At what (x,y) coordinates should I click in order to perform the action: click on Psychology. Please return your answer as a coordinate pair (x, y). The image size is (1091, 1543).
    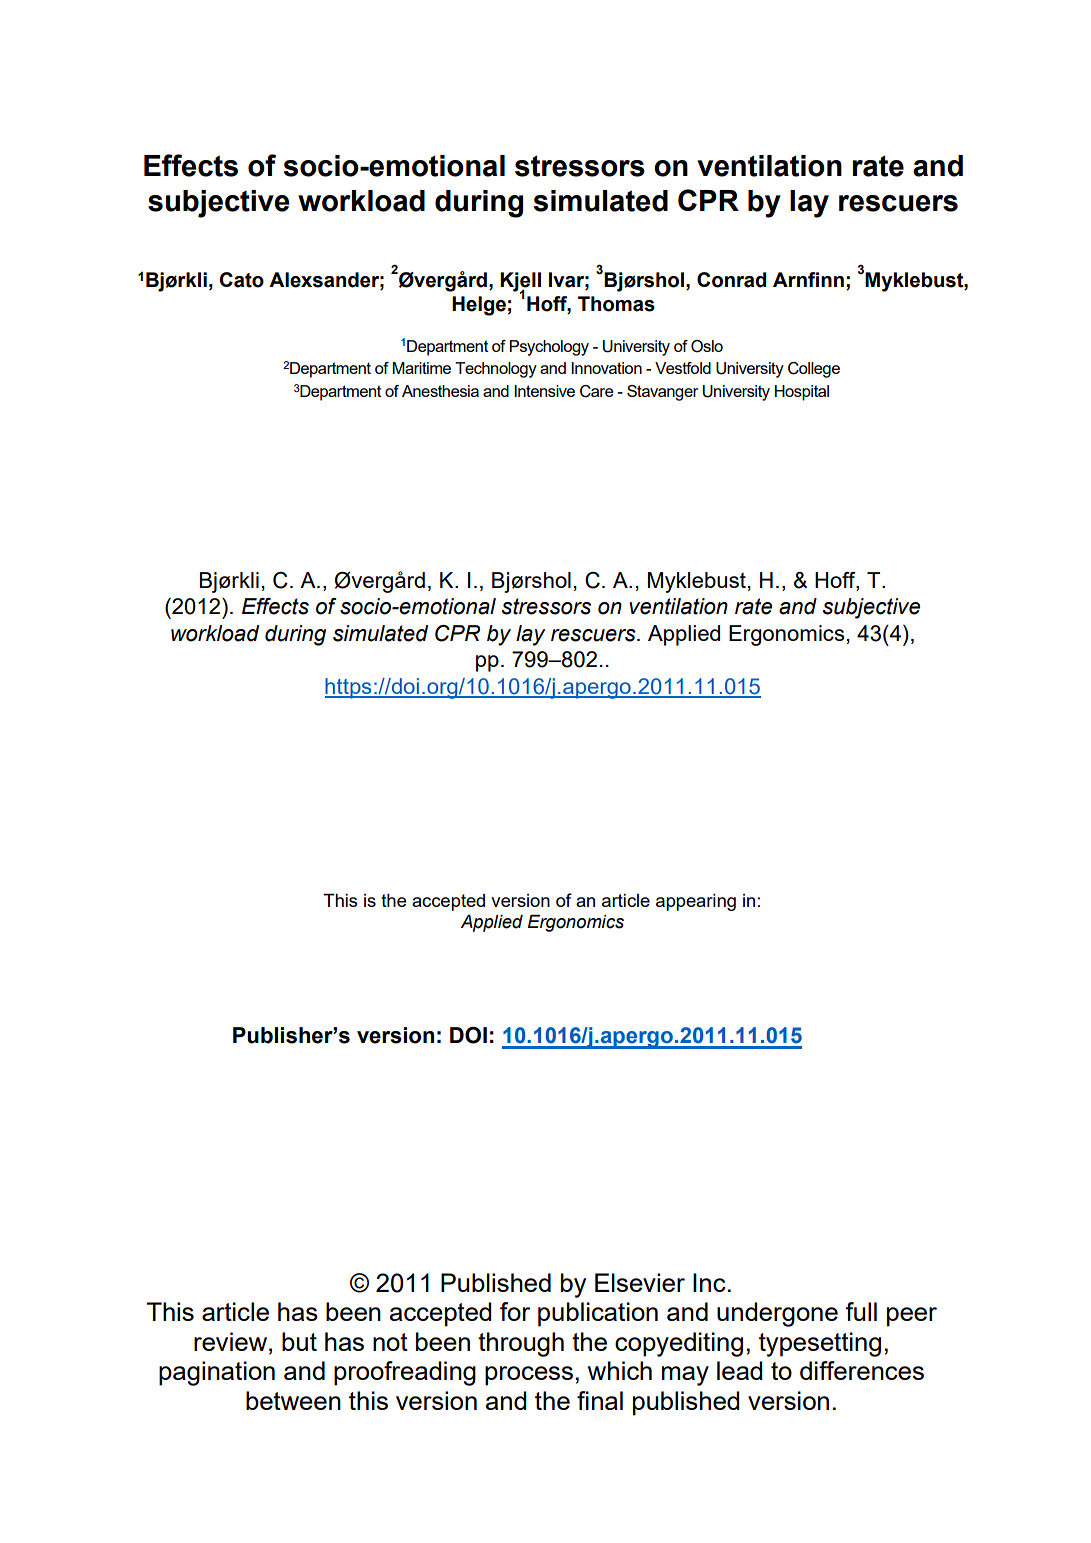
    Looking at the image, I should click on (549, 348).
